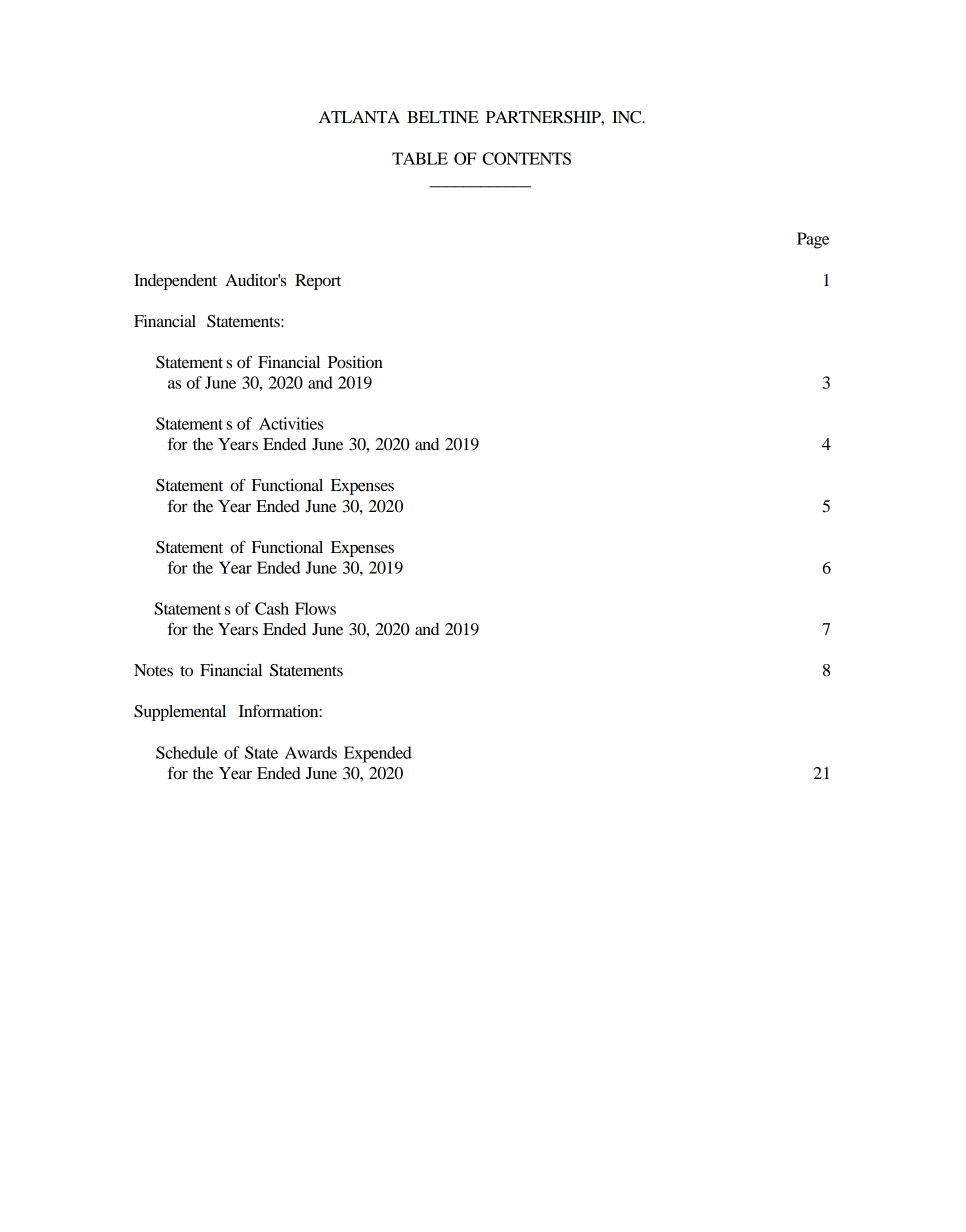 The height and width of the image is (1232, 966). Describe the element at coordinates (420, 158) in the image. I see `TABLE` at that location.
